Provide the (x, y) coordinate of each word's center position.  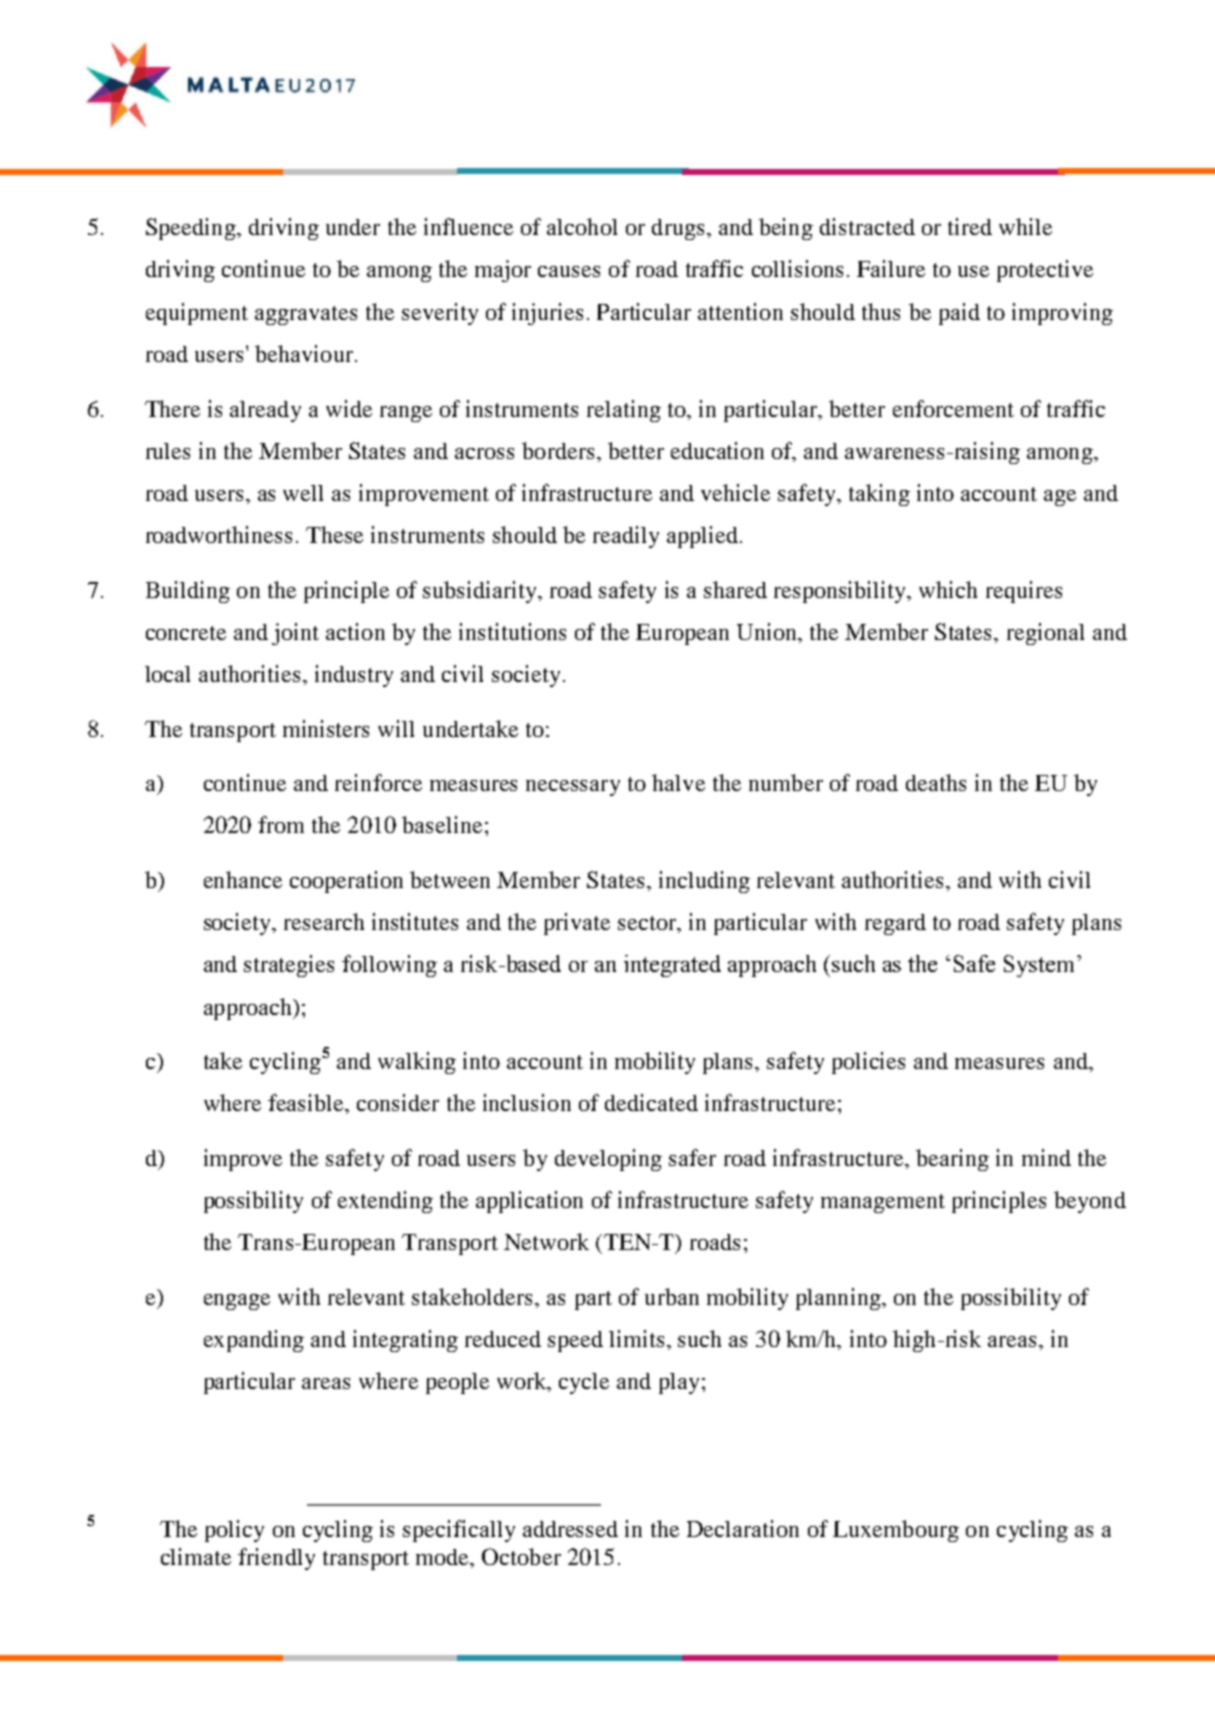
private (577, 924)
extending (385, 1202)
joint (295, 634)
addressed (570, 1529)
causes (569, 271)
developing (608, 1160)
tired (970, 226)
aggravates (306, 315)
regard (895, 924)
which (948, 589)
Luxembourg (896, 1531)
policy (234, 1531)
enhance (243, 879)
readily (626, 537)
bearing (952, 1160)
